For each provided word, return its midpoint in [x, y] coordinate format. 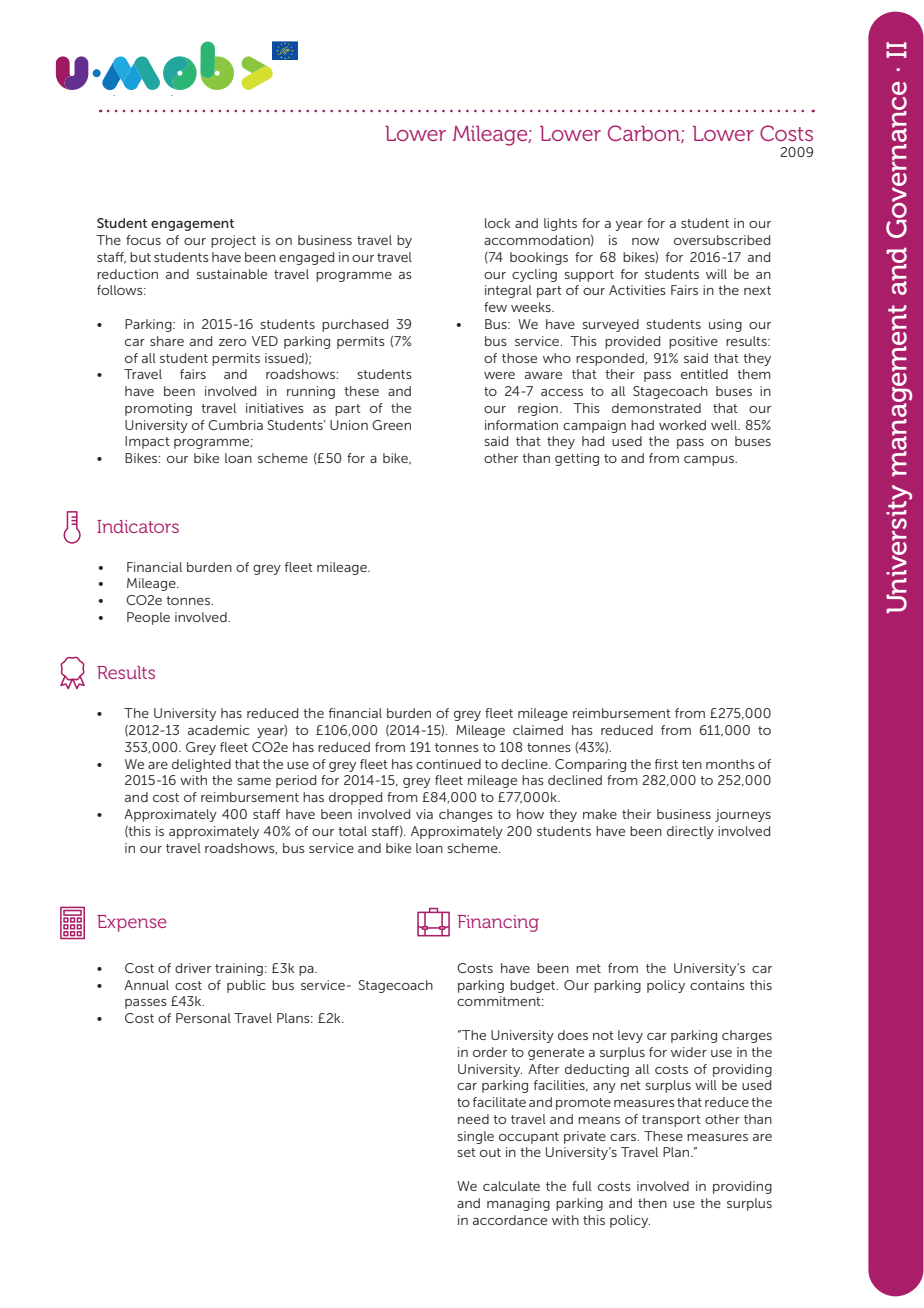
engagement [192, 225]
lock [497, 223]
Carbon [645, 134]
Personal [203, 1018]
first [666, 764]
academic [218, 730]
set [466, 1152]
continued [448, 764]
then [652, 1203]
